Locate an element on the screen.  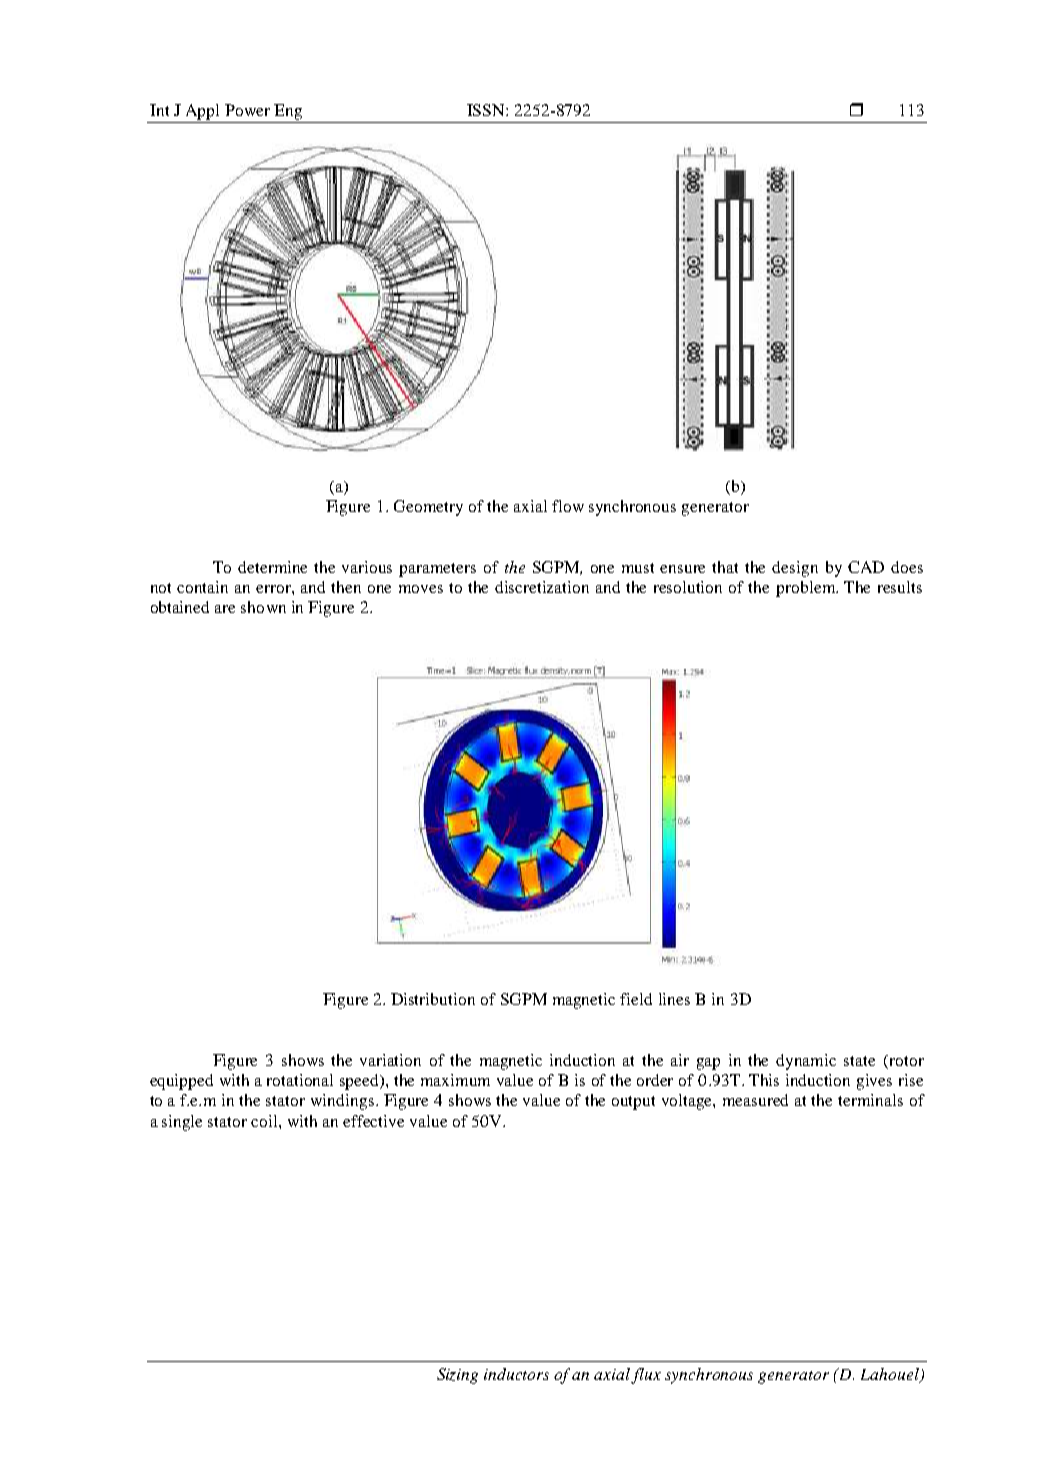
ISSN is located at coordinates (487, 110).
